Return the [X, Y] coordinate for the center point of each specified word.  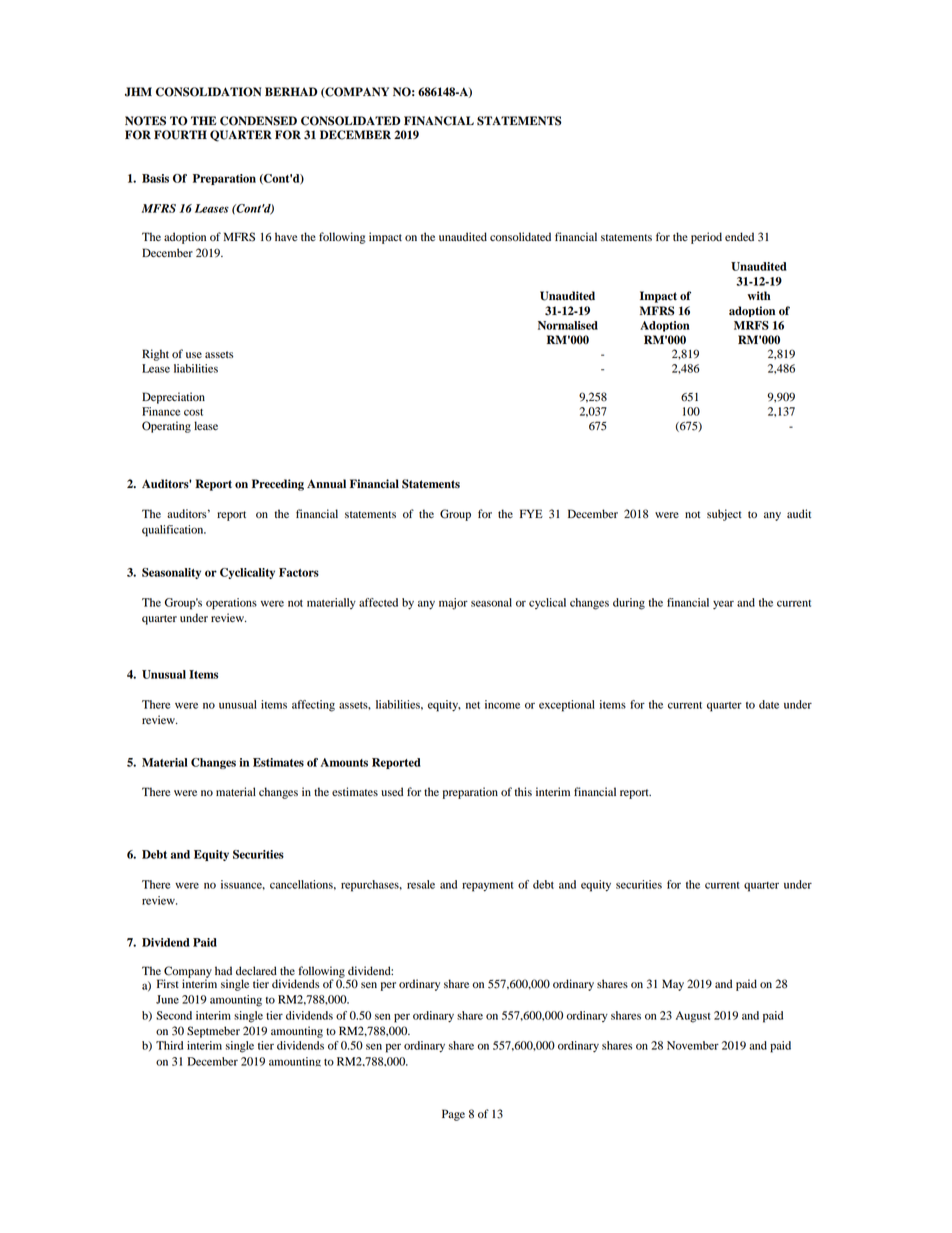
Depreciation [173, 398]
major [453, 604]
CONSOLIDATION [208, 92]
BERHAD [291, 91]
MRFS [751, 325]
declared [256, 971]
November [693, 1045]
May [673, 985]
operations [231, 604]
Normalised [568, 325]
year [723, 604]
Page [453, 1115]
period [706, 238]
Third [169, 1045]
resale [421, 884]
